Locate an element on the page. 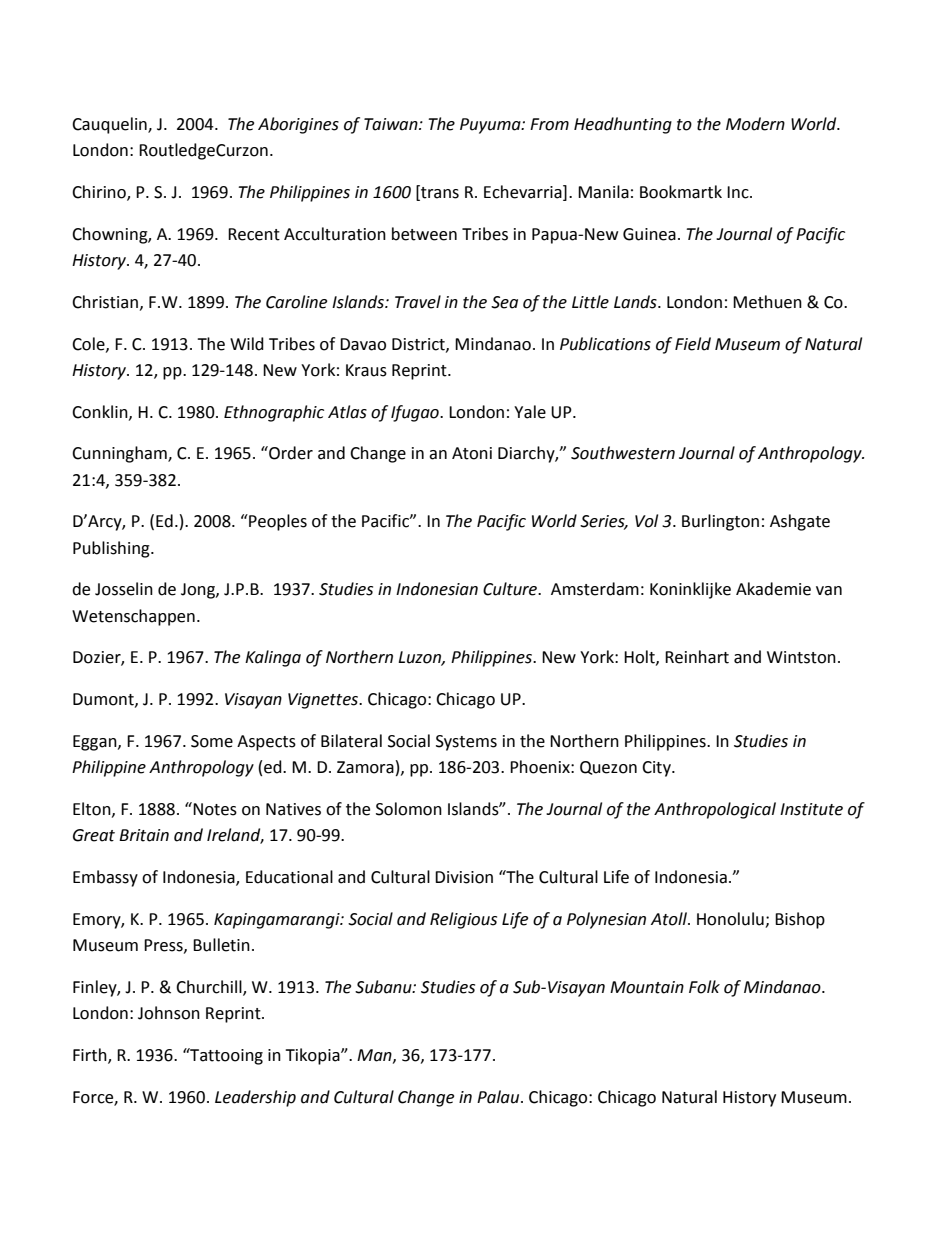  Reinhart is located at coordinates (697, 657).
